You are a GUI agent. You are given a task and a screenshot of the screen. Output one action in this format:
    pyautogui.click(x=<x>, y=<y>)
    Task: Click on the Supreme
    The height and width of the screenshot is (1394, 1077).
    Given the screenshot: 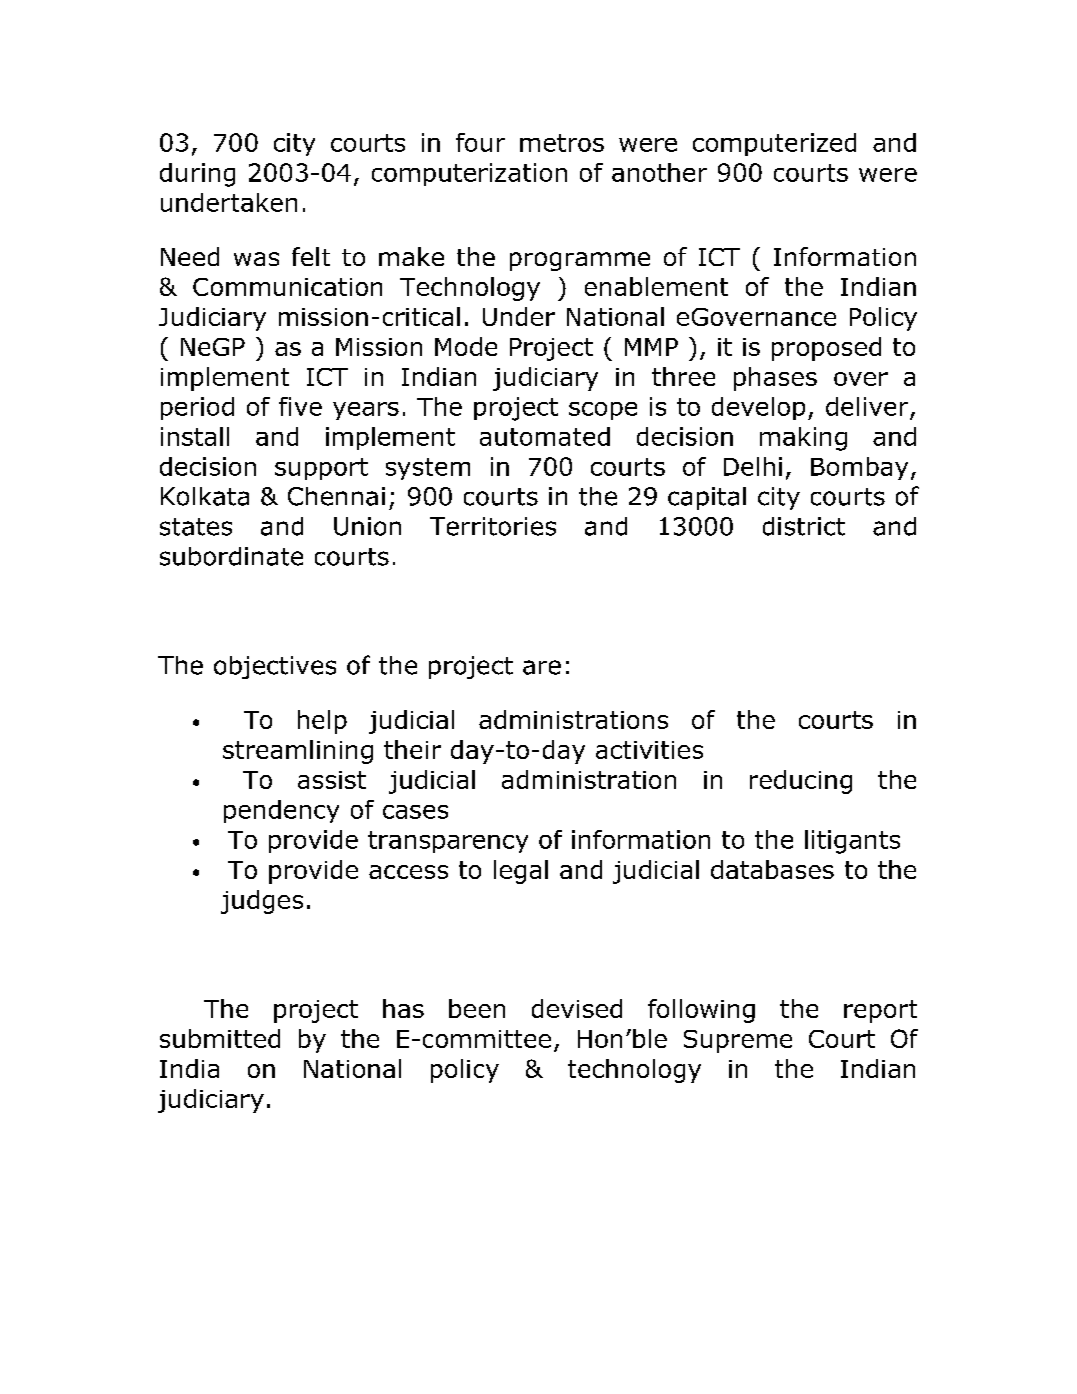 What is the action you would take?
    pyautogui.click(x=738, y=1041)
